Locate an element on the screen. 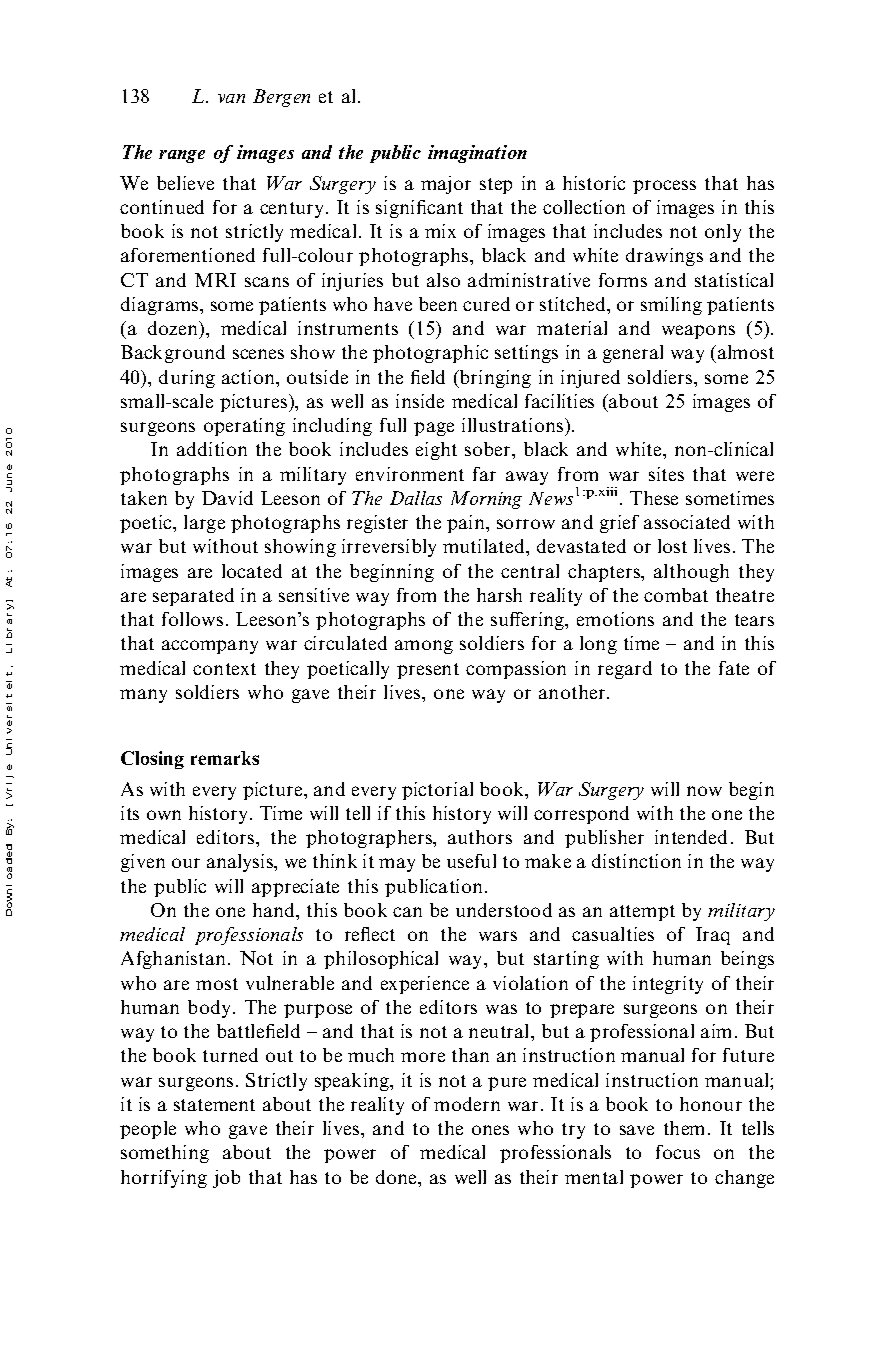  imagination is located at coordinates (477, 154).
